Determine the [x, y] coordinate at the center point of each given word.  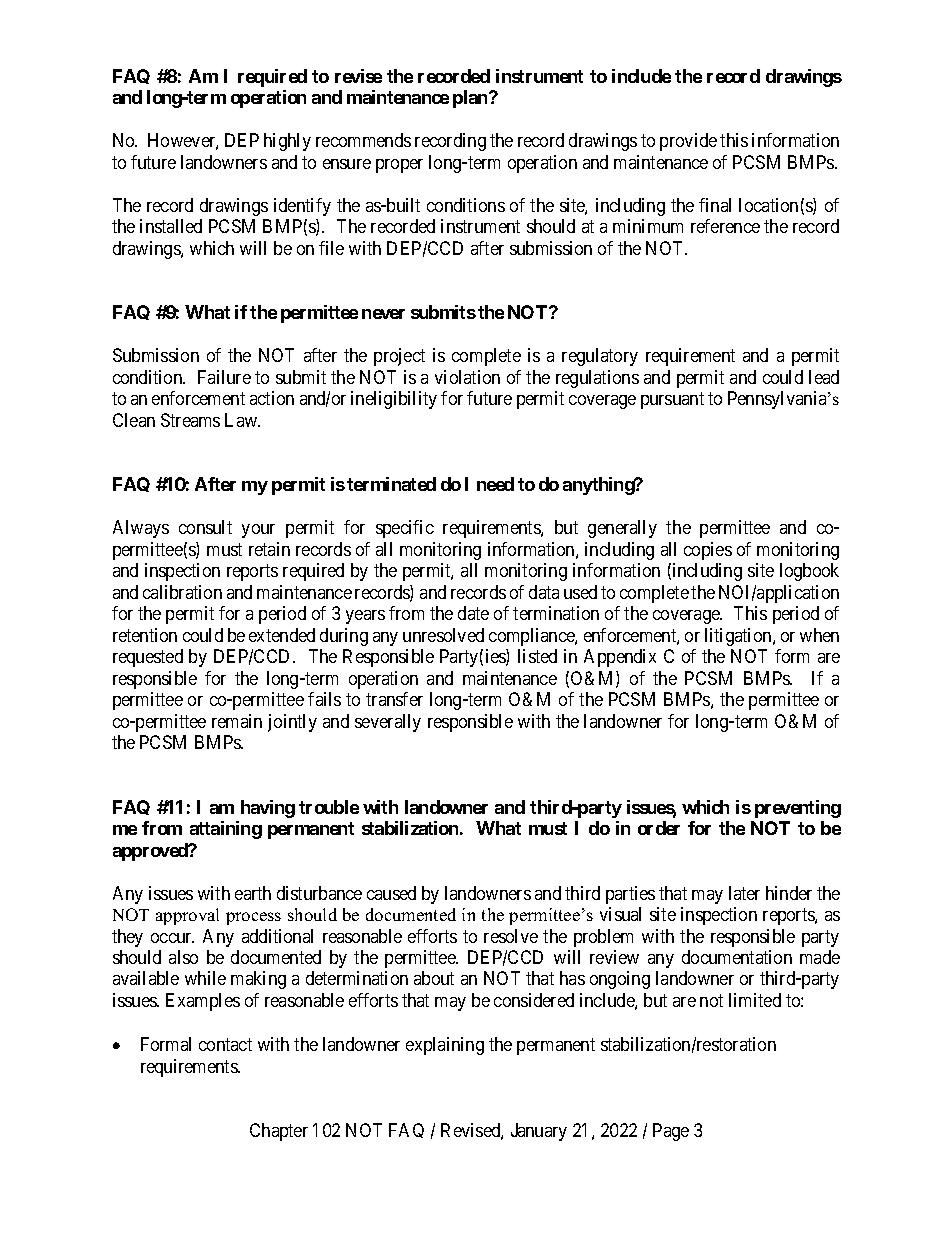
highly [287, 142]
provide [688, 142]
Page [671, 1132]
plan [471, 99]
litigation [739, 637]
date [473, 613]
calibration [182, 592]
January [539, 1132]
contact [225, 1044]
